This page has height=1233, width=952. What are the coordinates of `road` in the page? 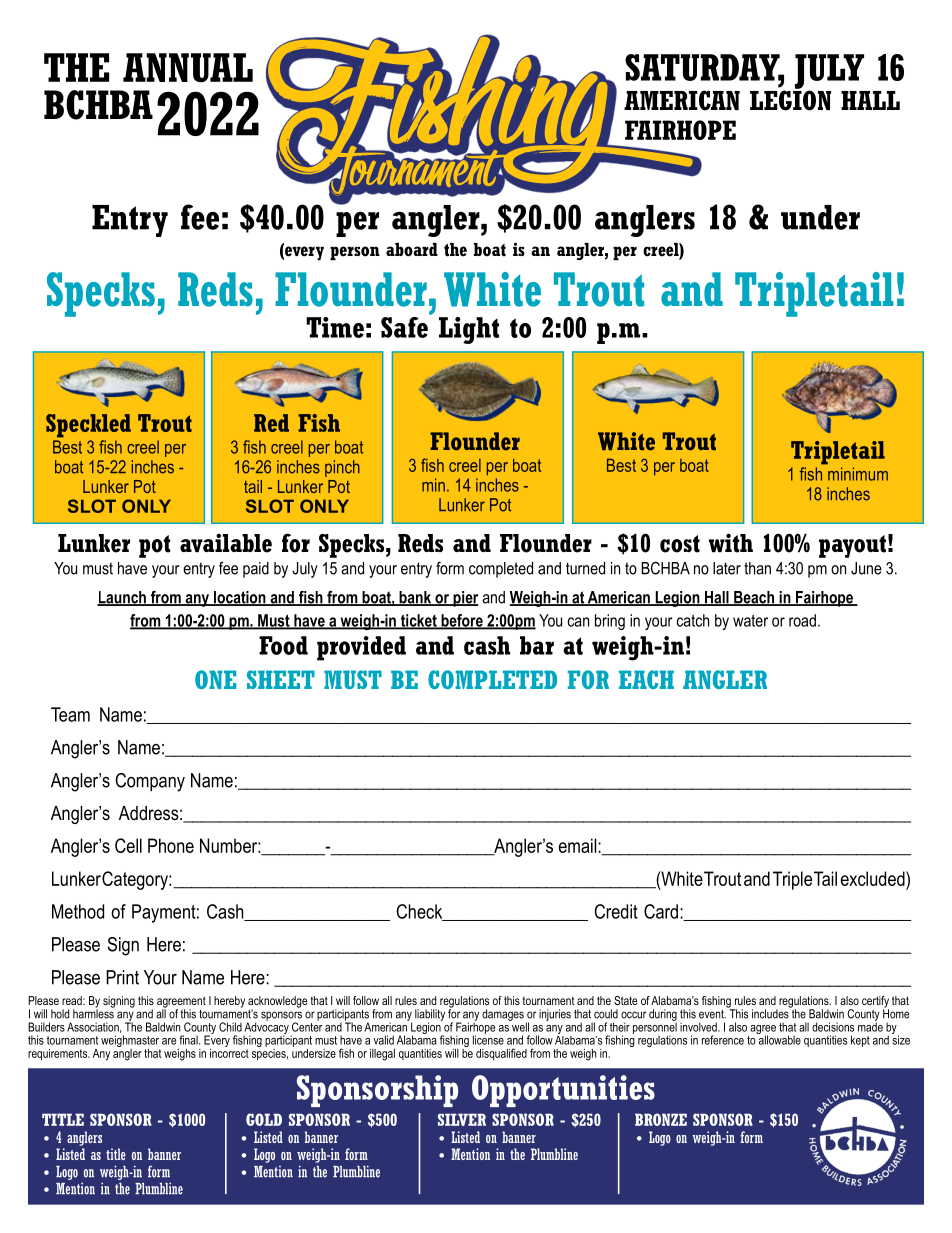 It's located at (802, 620).
